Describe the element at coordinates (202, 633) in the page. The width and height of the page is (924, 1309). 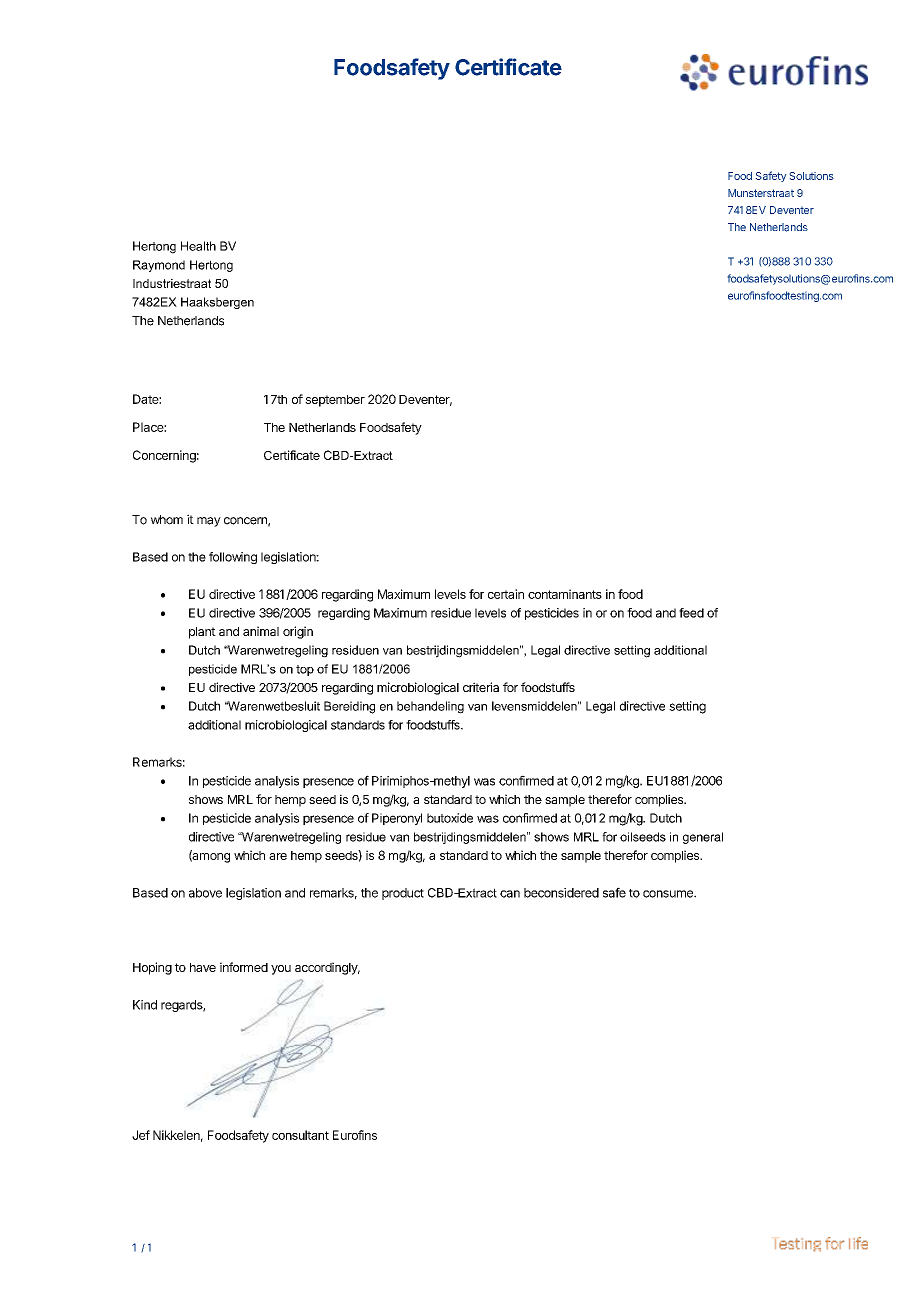
I see `plant` at that location.
